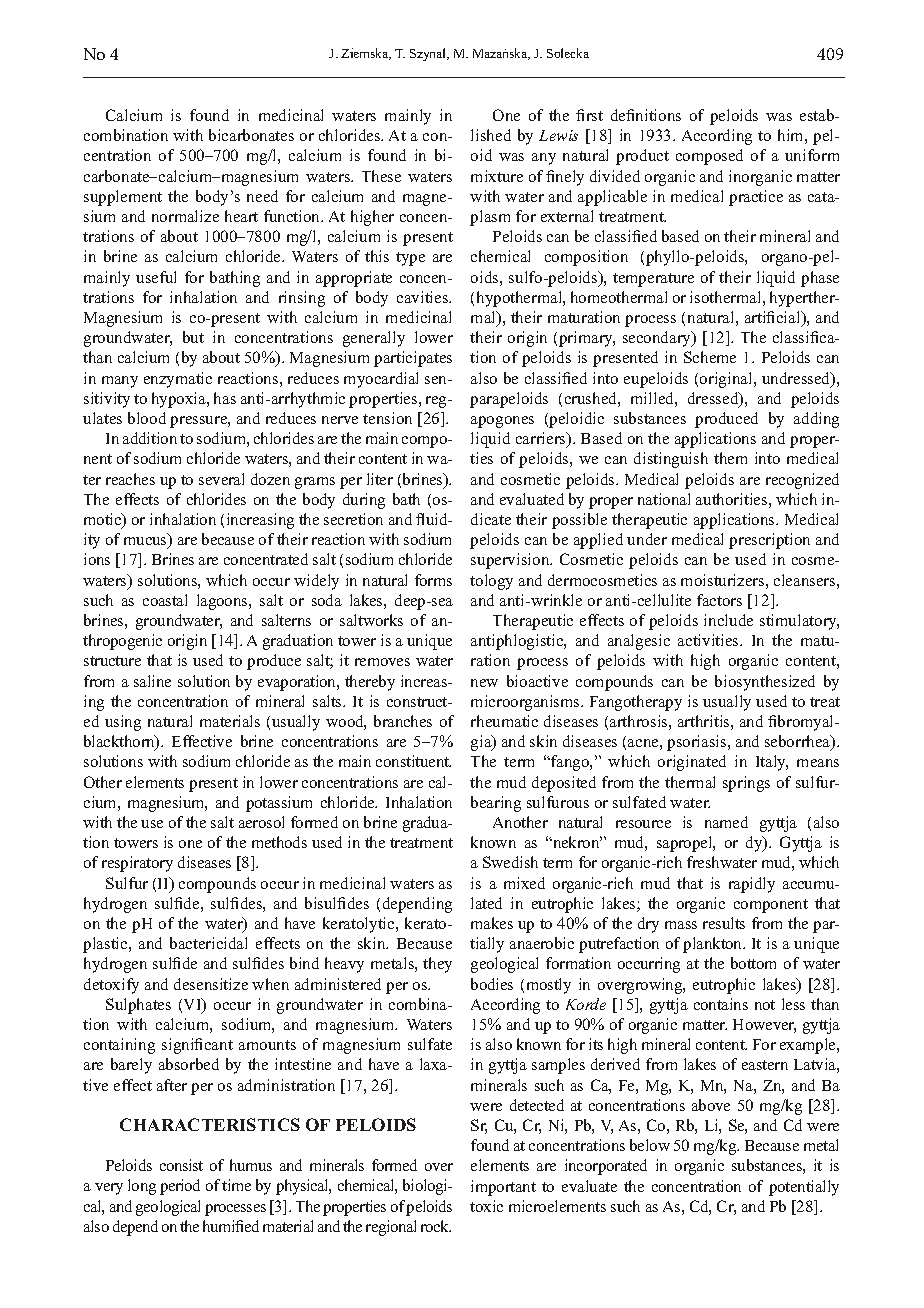  Describe the element at coordinates (185, 216) in the screenshot. I see `normalize` at that location.
